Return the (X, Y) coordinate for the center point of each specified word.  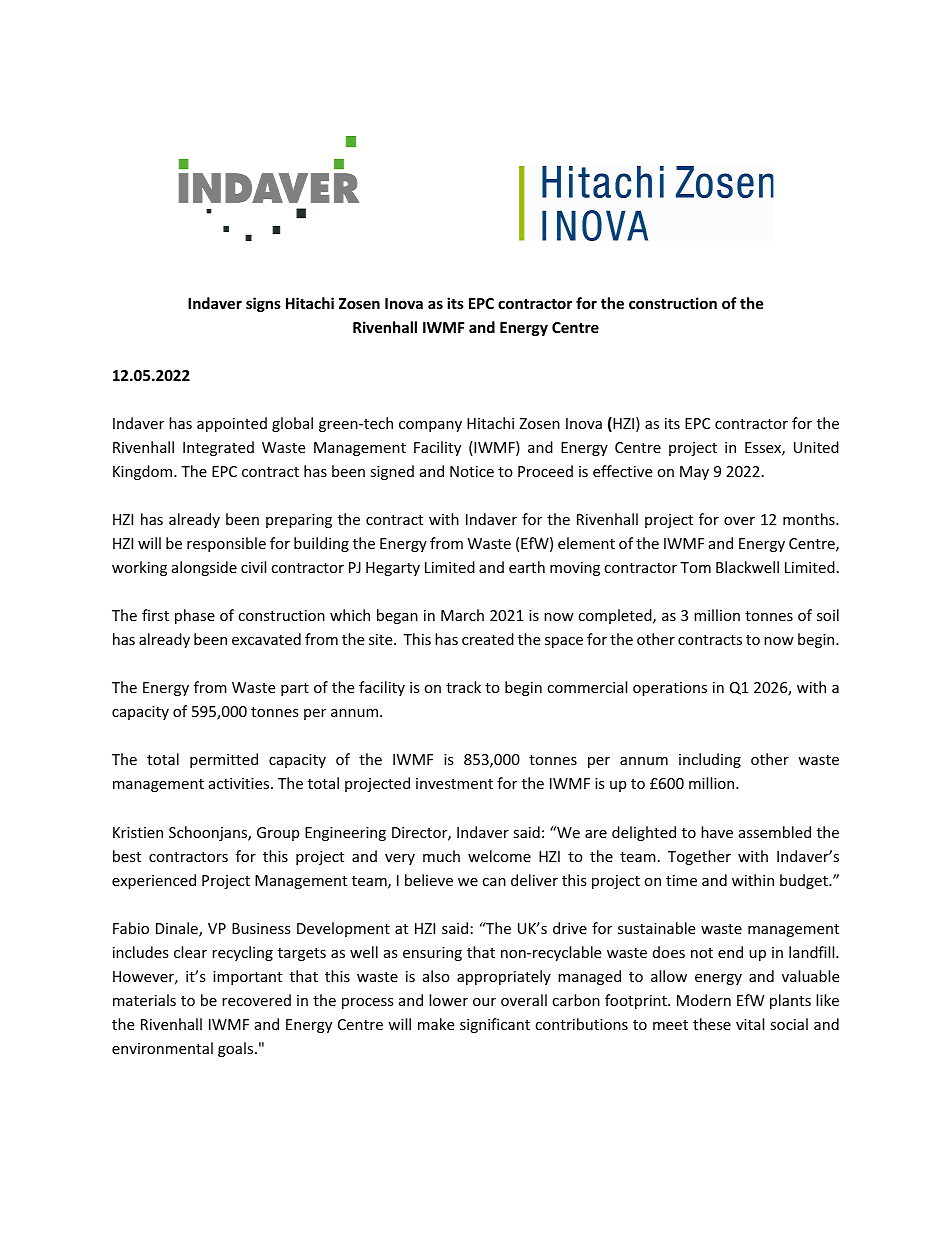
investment (454, 783)
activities (240, 783)
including (710, 760)
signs (263, 304)
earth (527, 567)
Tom (695, 567)
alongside (204, 568)
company (430, 426)
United (816, 447)
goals (237, 1049)
